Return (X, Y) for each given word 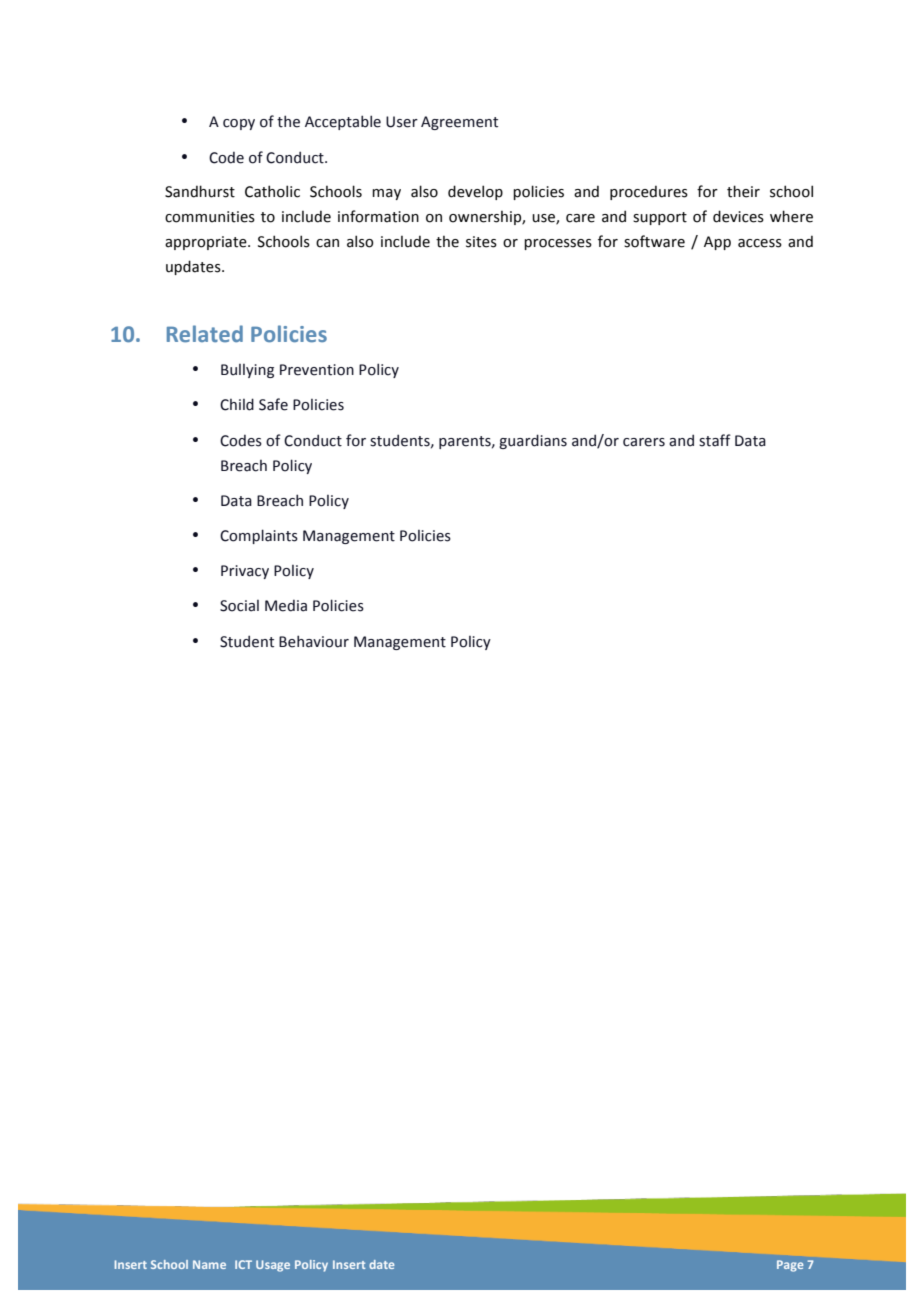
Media (286, 606)
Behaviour (314, 641)
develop (475, 192)
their (743, 191)
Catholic (272, 191)
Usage (273, 1266)
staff (715, 440)
